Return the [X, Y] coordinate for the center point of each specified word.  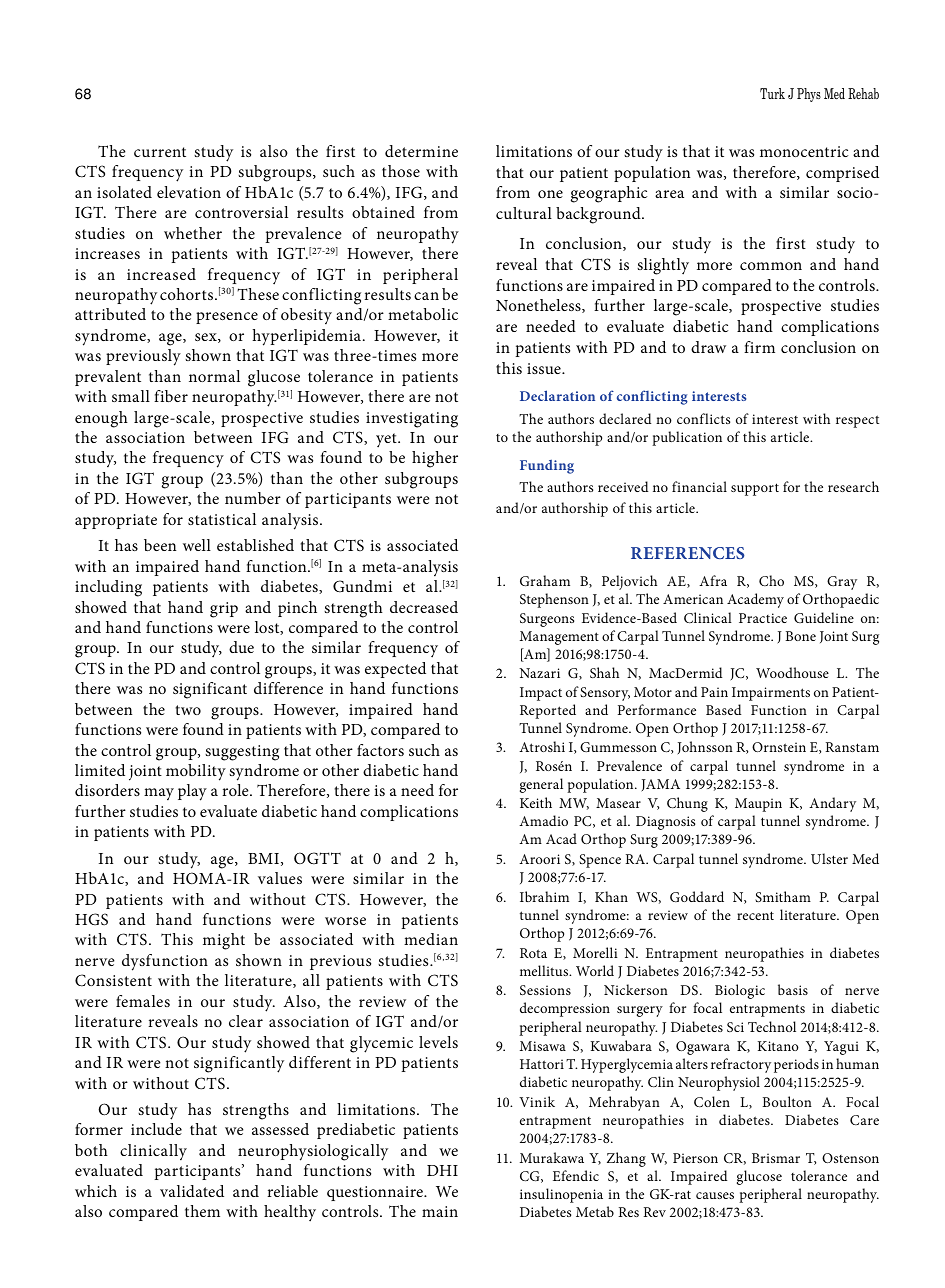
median [431, 939]
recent [755, 915]
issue [545, 368]
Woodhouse [792, 672]
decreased [424, 607]
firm [759, 347]
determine [421, 151]
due [241, 647]
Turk [772, 93]
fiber [171, 396]
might [224, 941]
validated [192, 1191]
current [160, 152]
